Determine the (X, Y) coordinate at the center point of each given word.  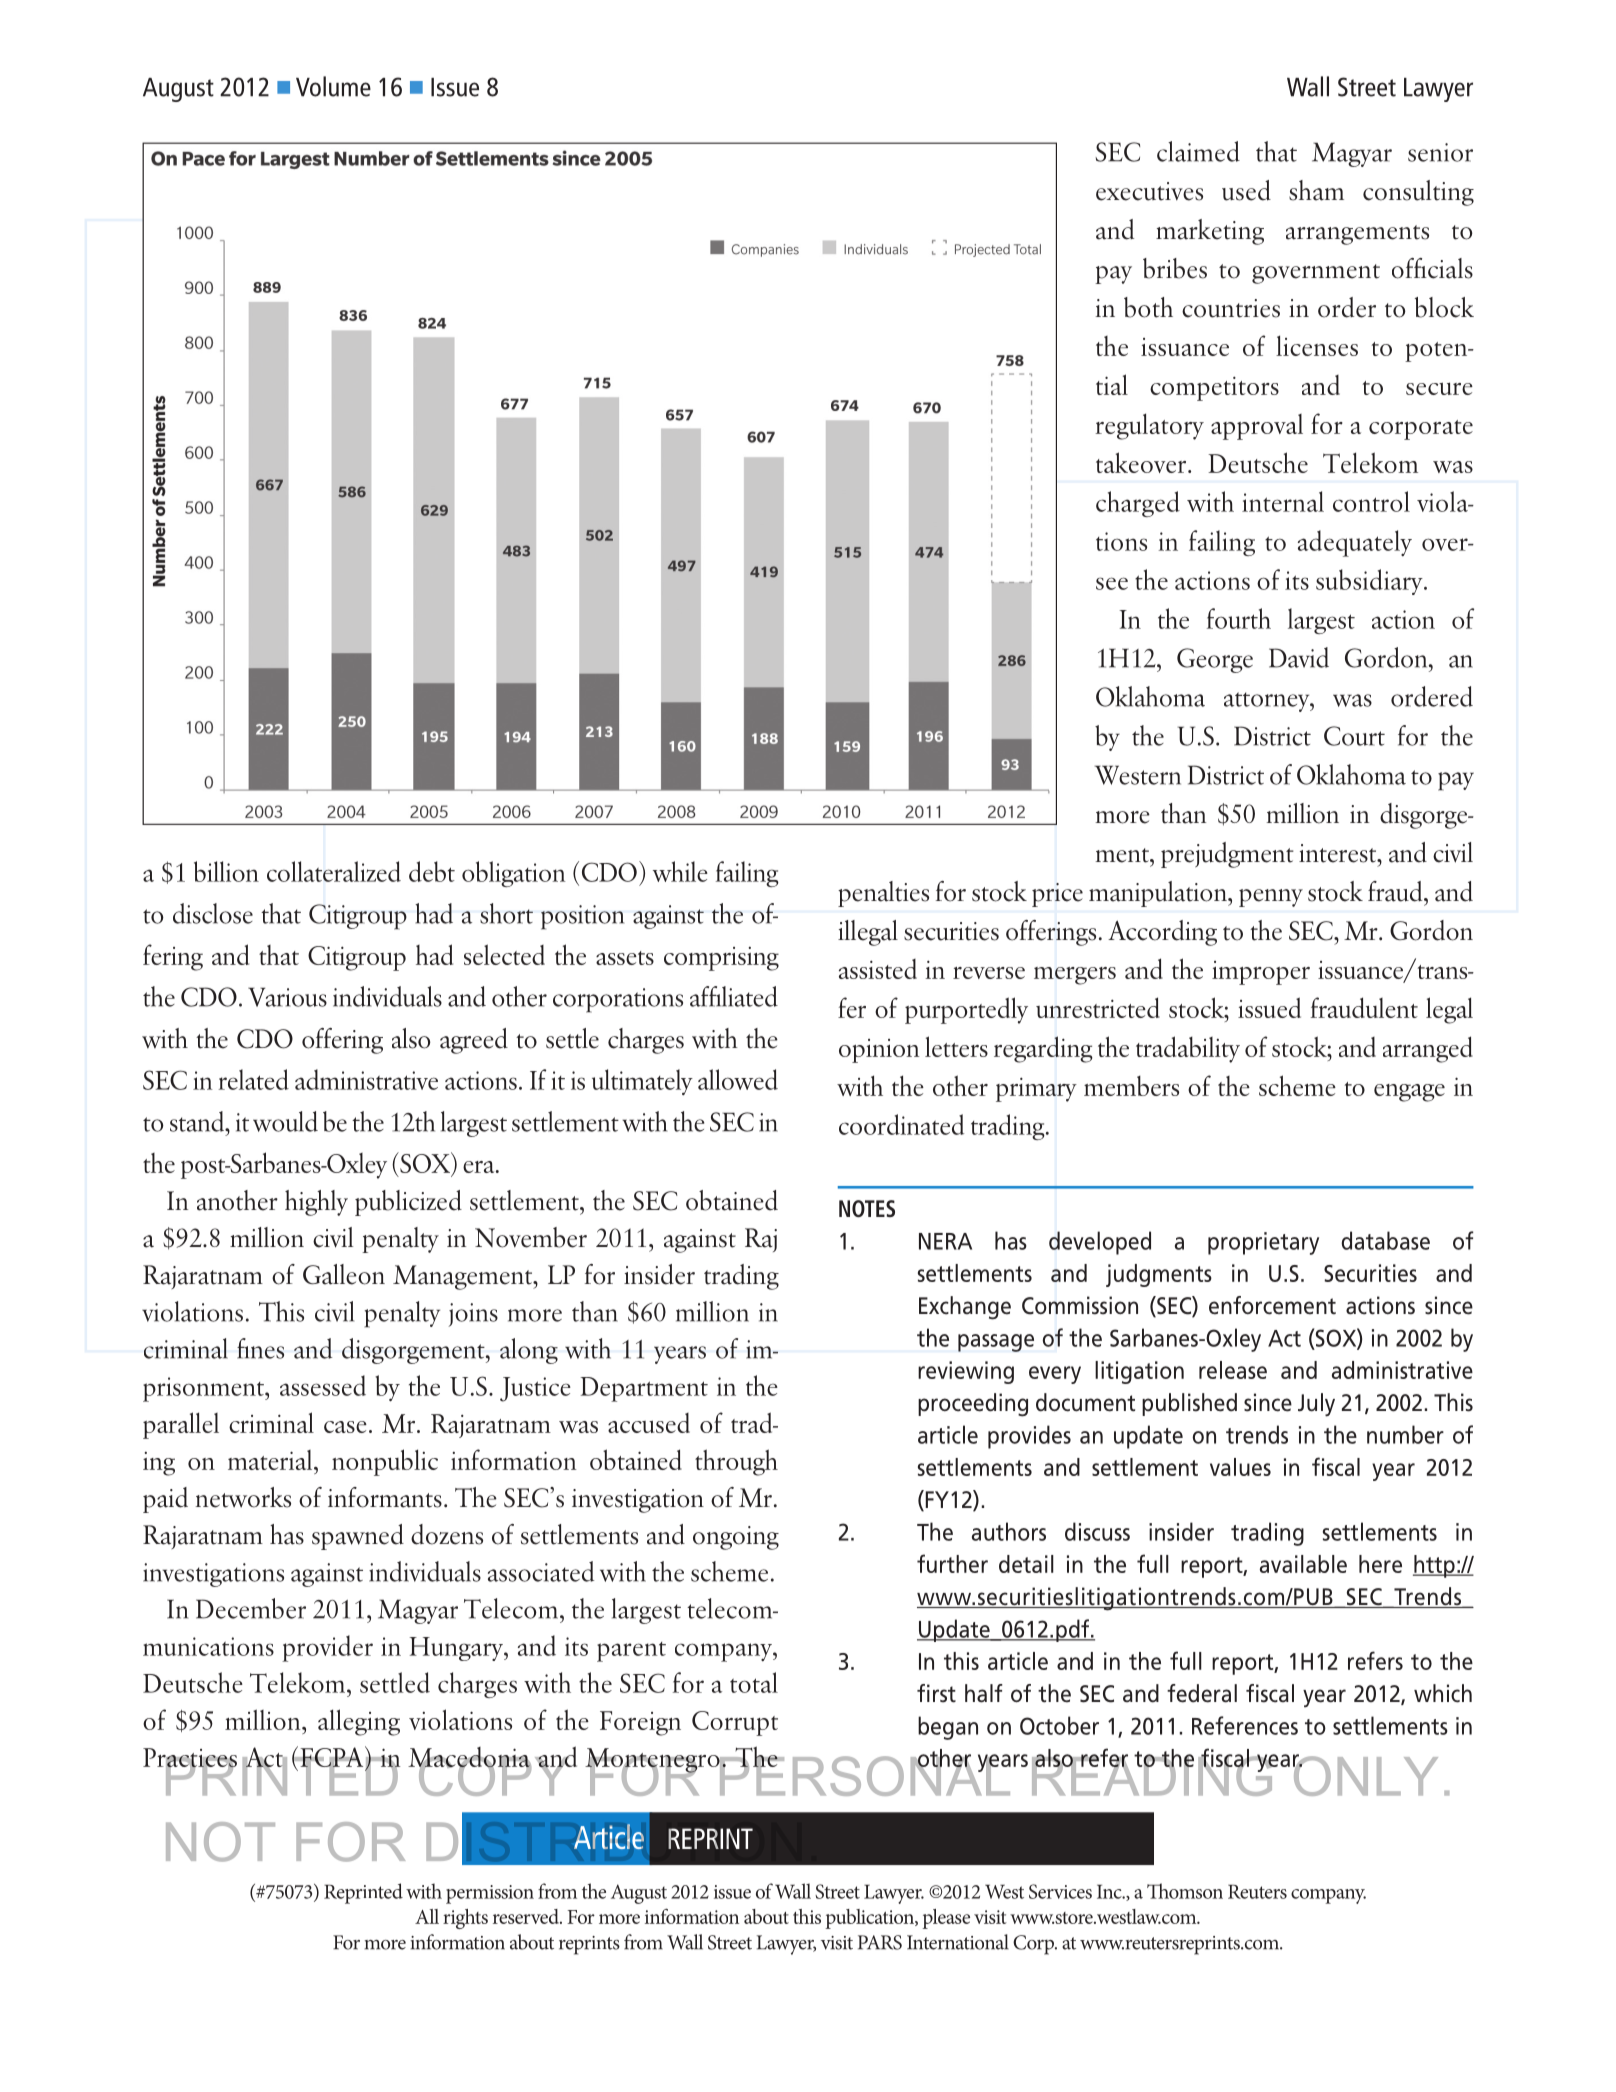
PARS (880, 1942)
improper (1261, 973)
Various (287, 997)
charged (1138, 504)
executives (1149, 191)
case (345, 1427)
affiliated (734, 996)
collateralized (334, 871)
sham (1316, 190)
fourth (1239, 618)
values (1240, 1467)
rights (465, 1919)
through (736, 1462)
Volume (333, 86)
